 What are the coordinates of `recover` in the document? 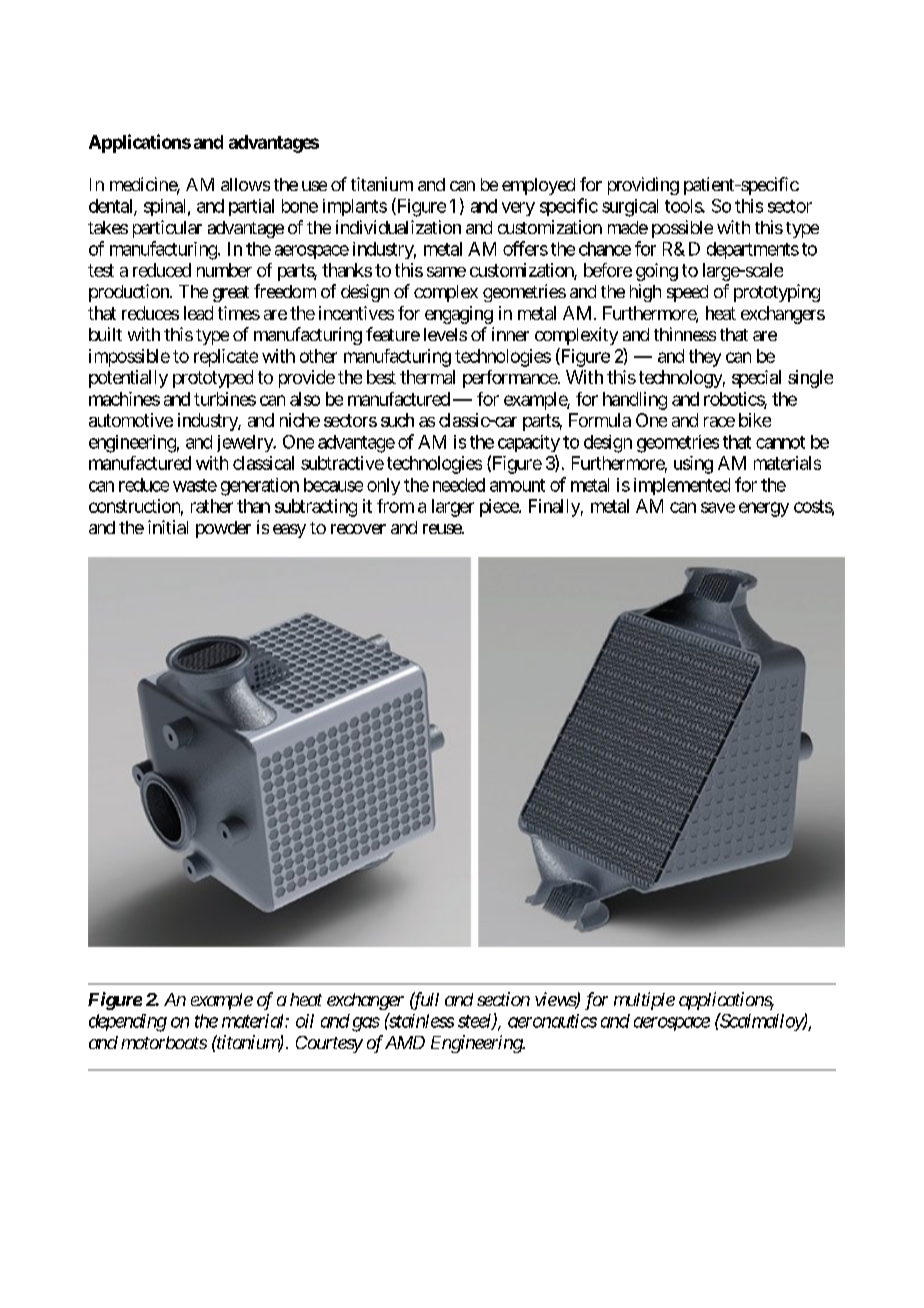 It's located at (358, 529).
